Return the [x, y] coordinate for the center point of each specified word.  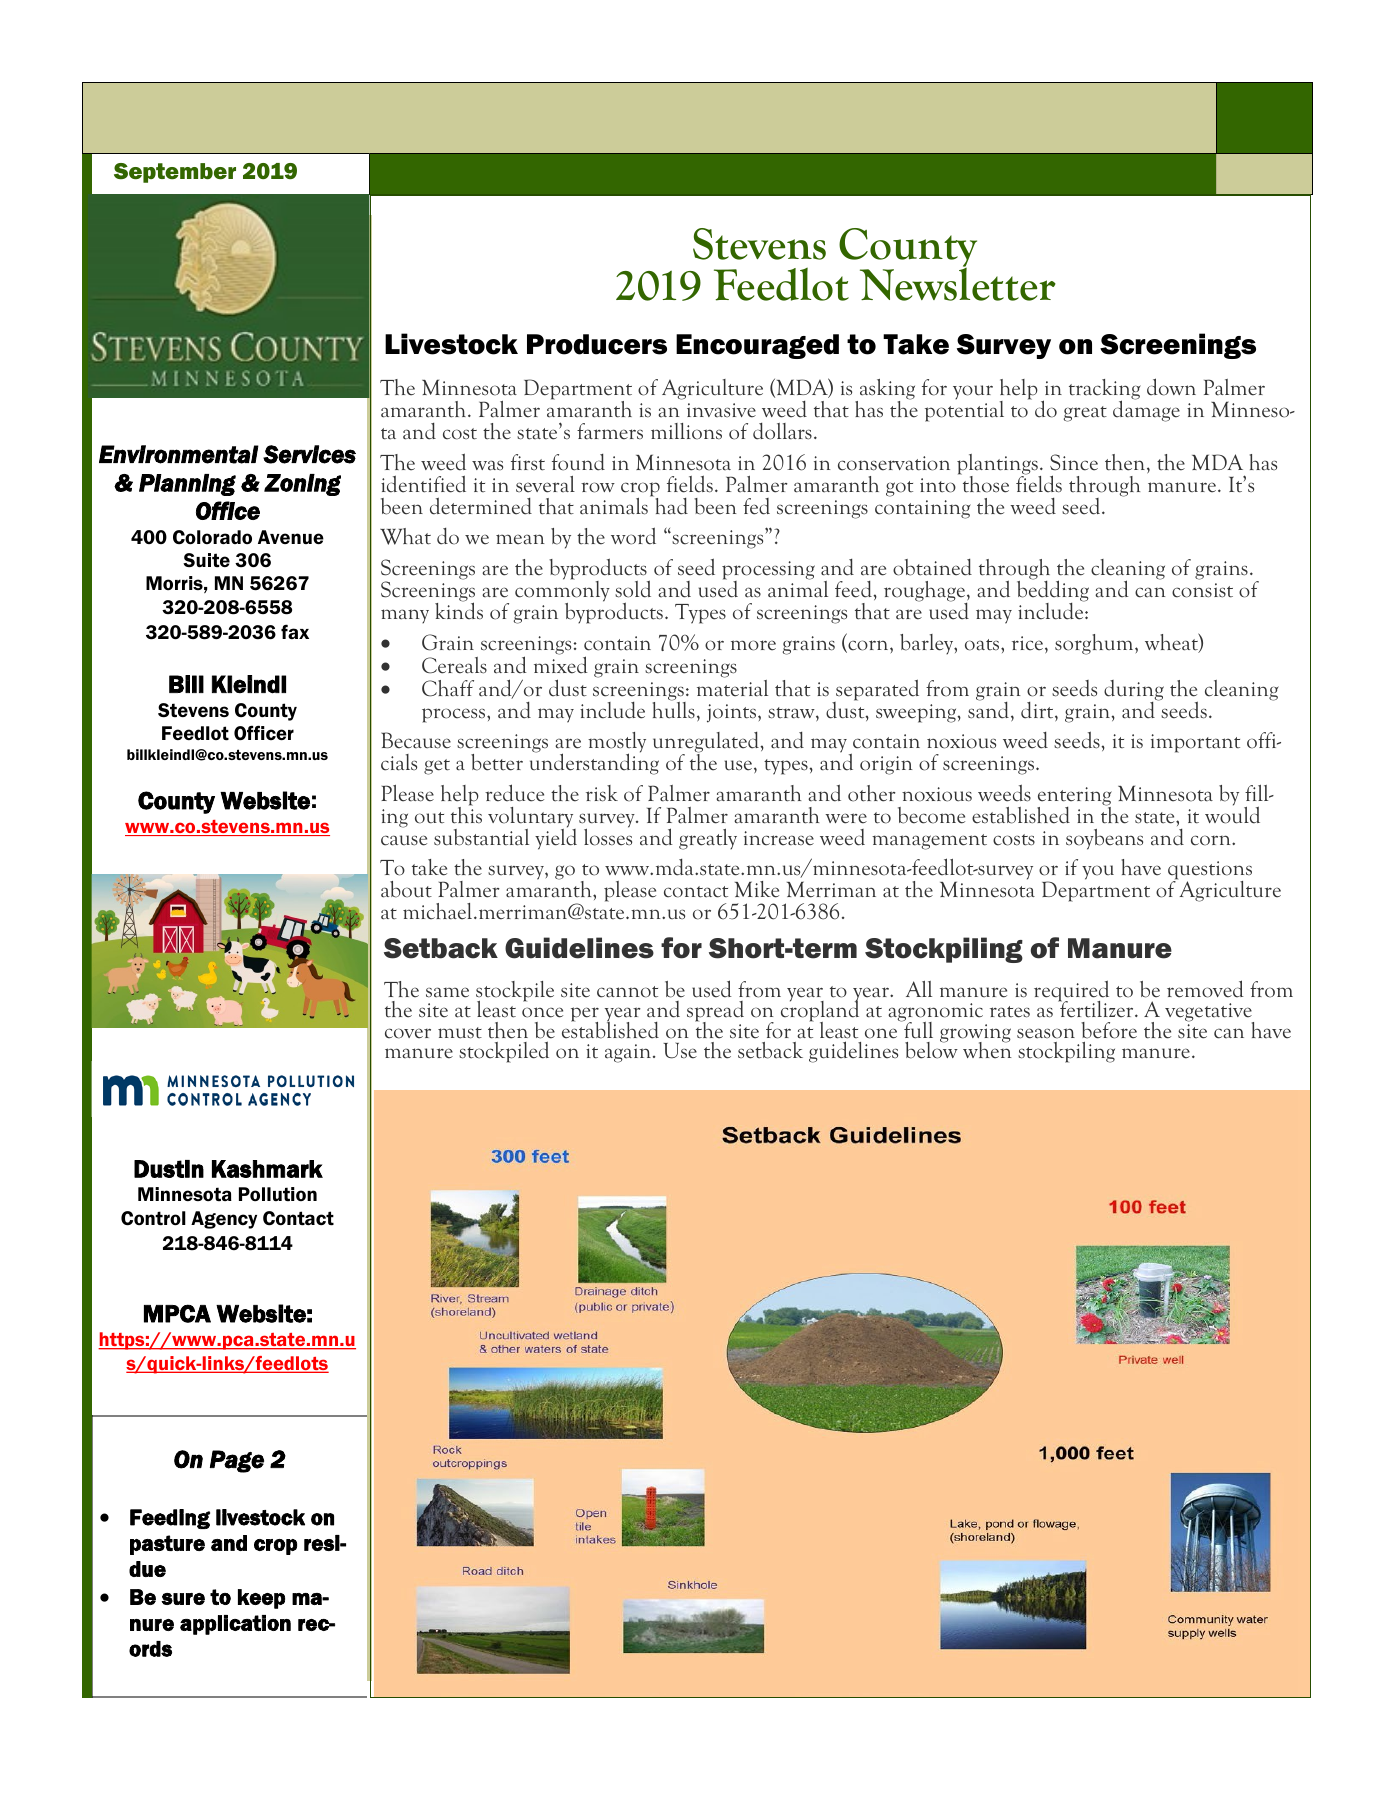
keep [261, 1599]
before [1109, 1030]
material [732, 687]
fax [295, 631]
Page [237, 1461]
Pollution [278, 1194]
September [175, 173]
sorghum [1095, 644]
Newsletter [958, 283]
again [628, 1053]
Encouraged [757, 346]
